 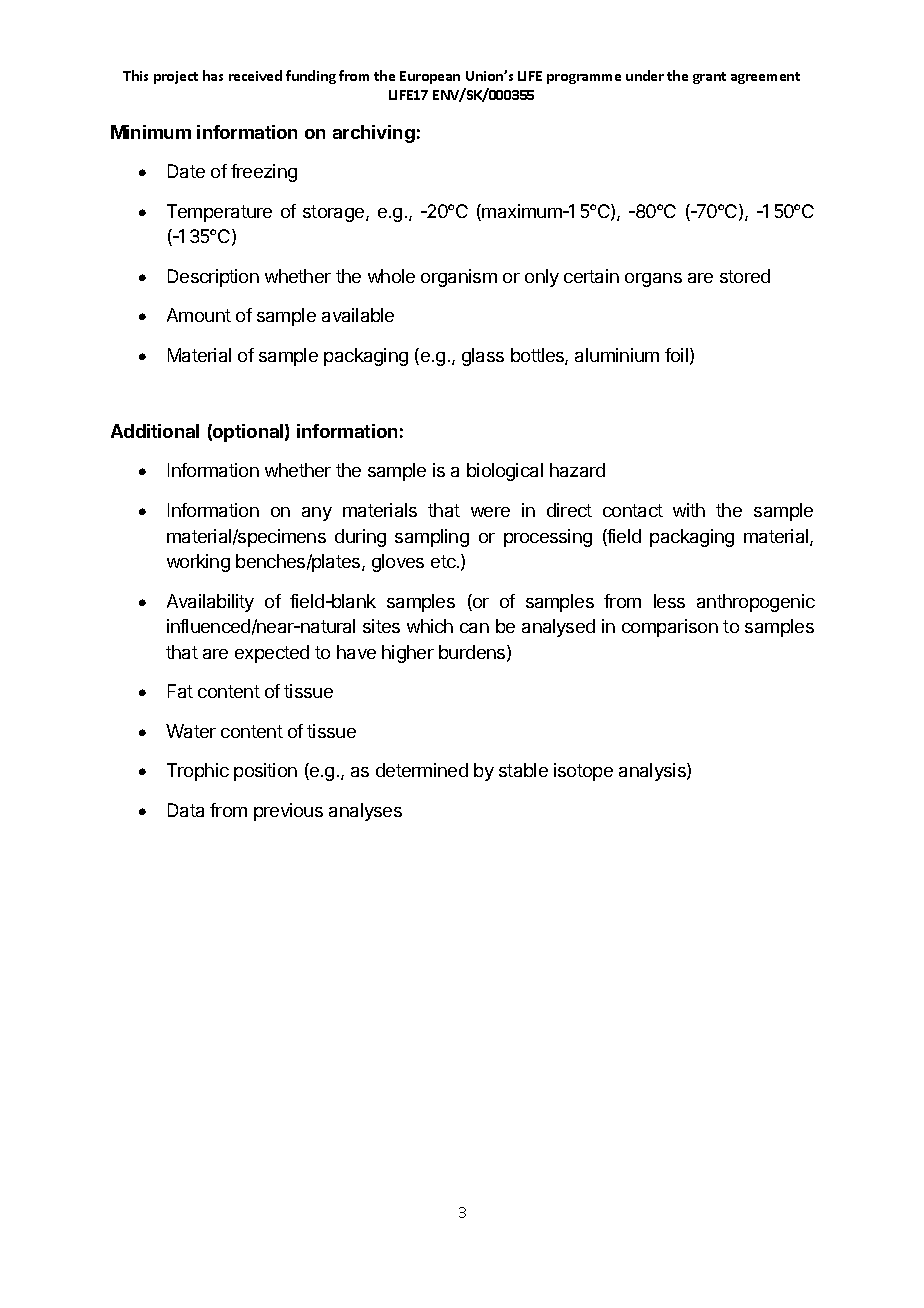 What do you see at coordinates (444, 561) in the screenshot?
I see `etc` at bounding box center [444, 561].
